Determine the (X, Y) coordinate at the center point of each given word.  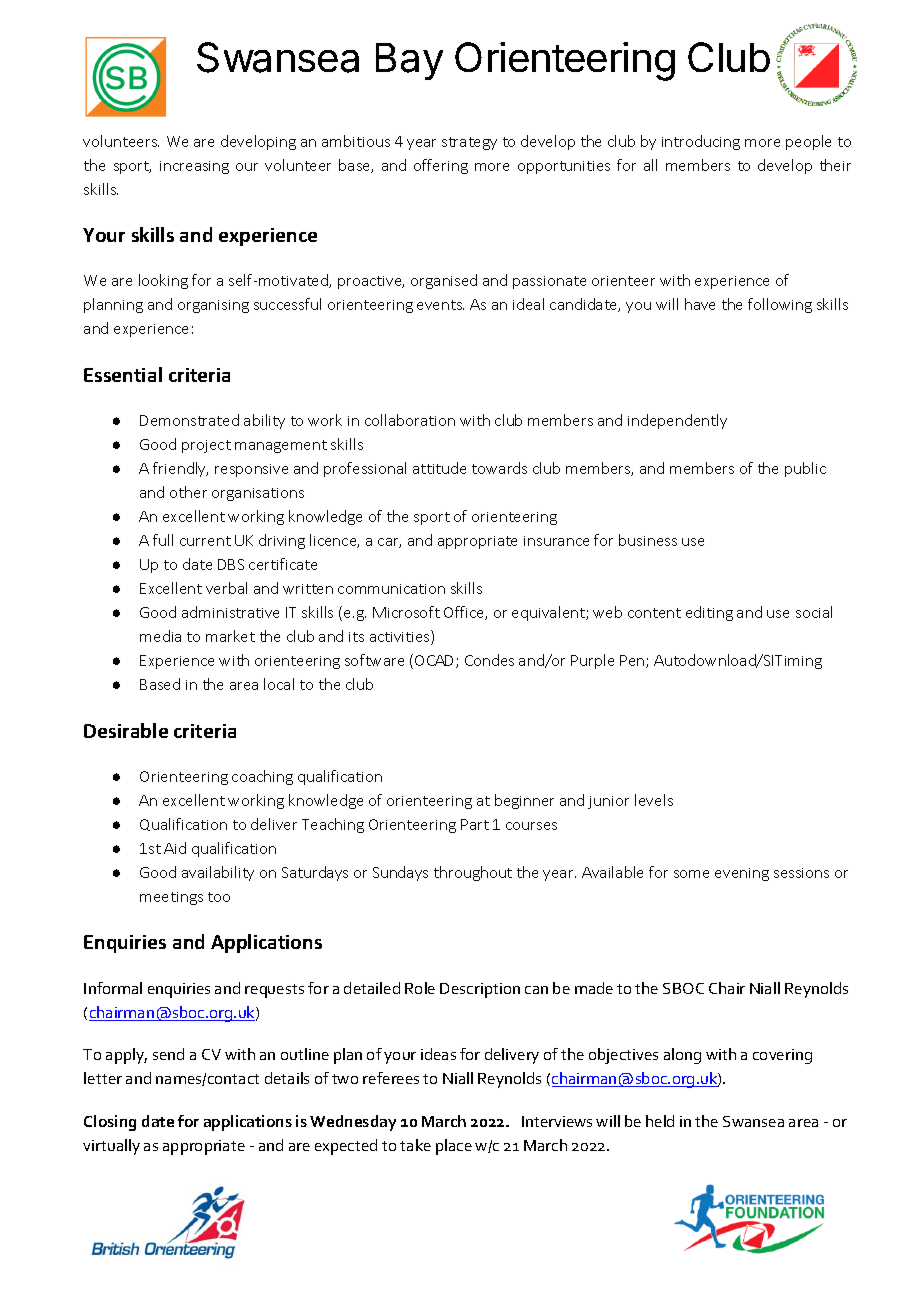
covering (782, 1056)
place (454, 1147)
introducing (701, 142)
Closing (110, 1123)
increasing (194, 167)
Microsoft (406, 612)
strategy (469, 143)
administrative (230, 612)
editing (709, 613)
